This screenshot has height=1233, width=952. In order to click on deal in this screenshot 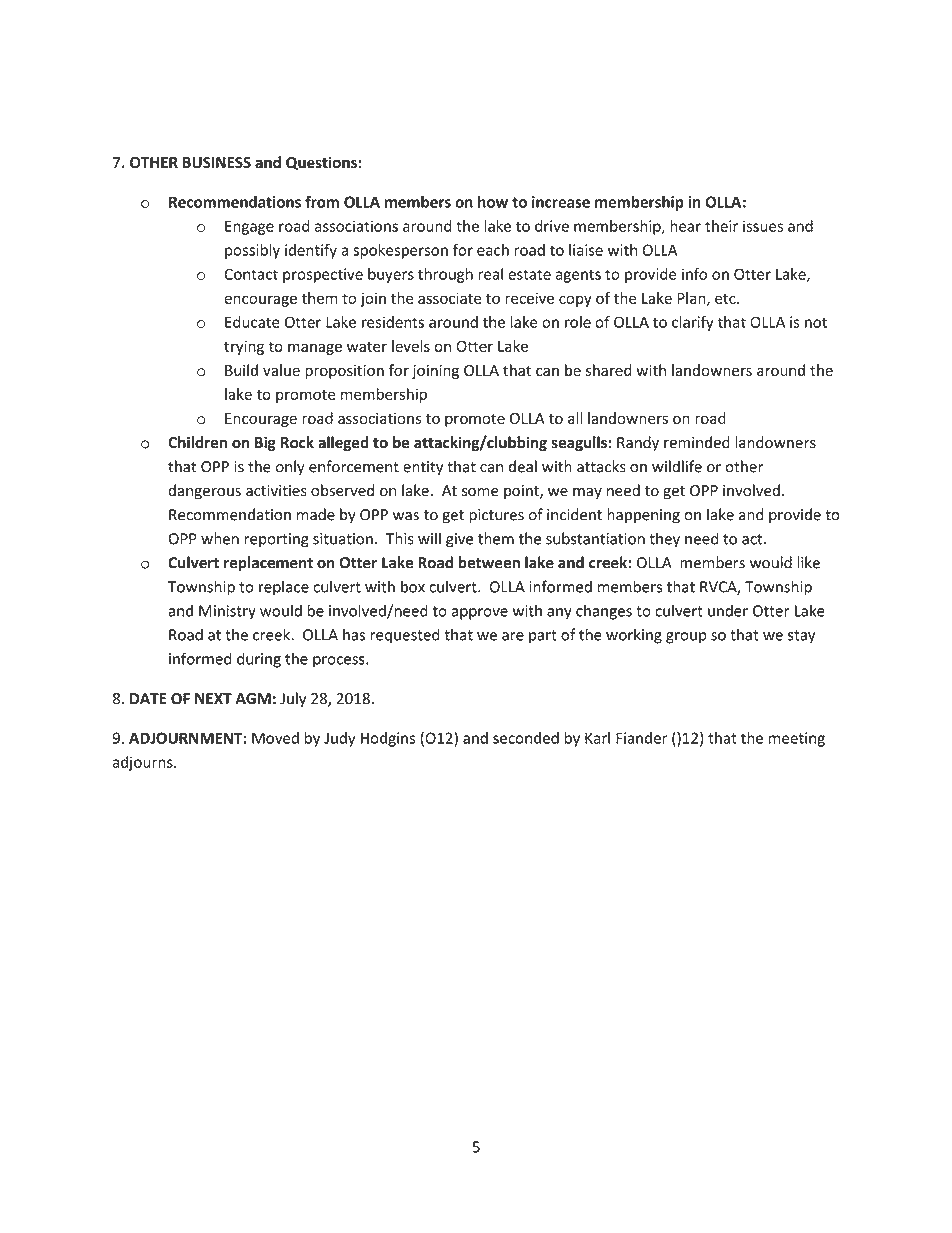, I will do `click(523, 466)`.
